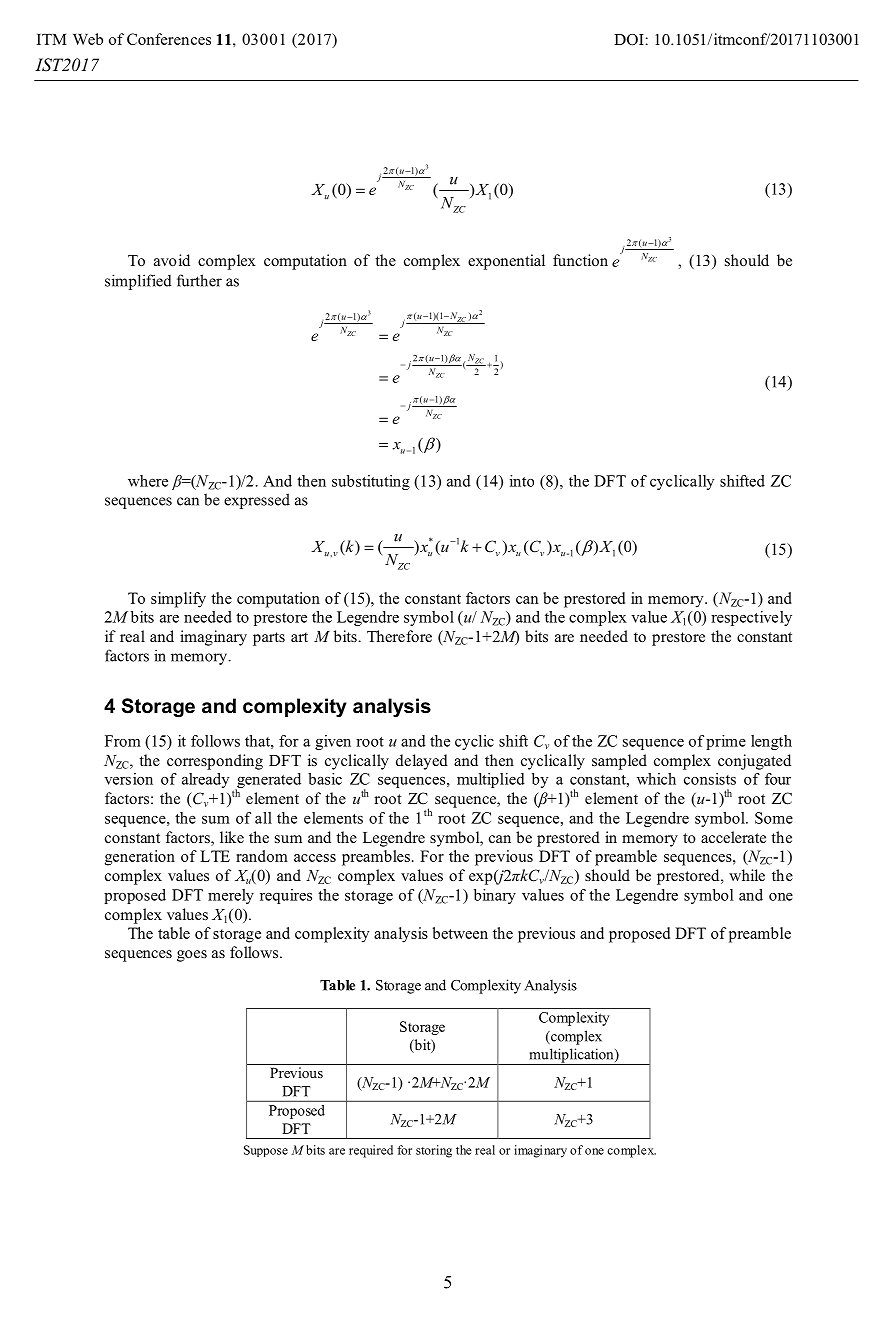 The image size is (896, 1318). I want to click on binary, so click(495, 896).
